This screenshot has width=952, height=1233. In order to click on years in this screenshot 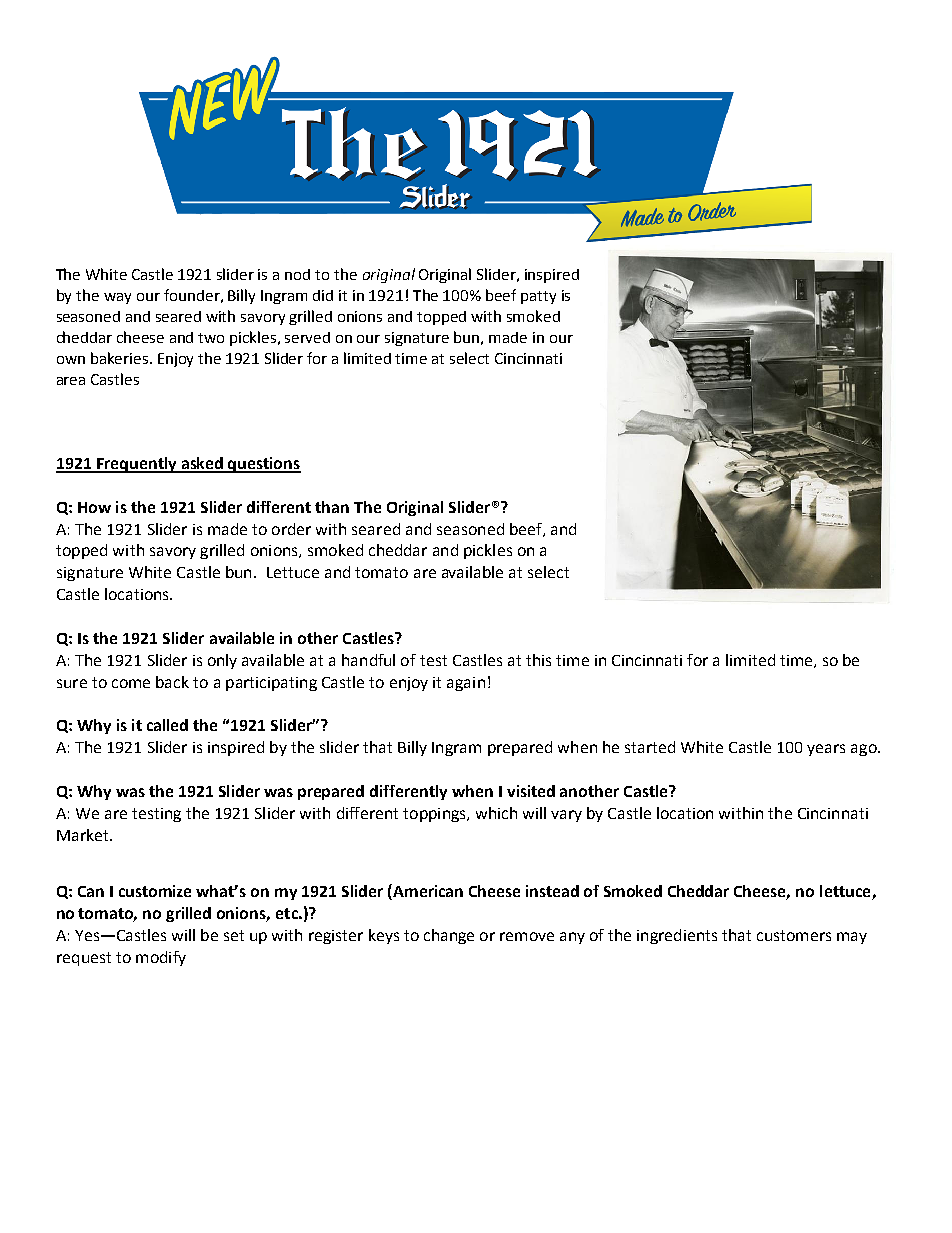, I will do `click(826, 750)`.
